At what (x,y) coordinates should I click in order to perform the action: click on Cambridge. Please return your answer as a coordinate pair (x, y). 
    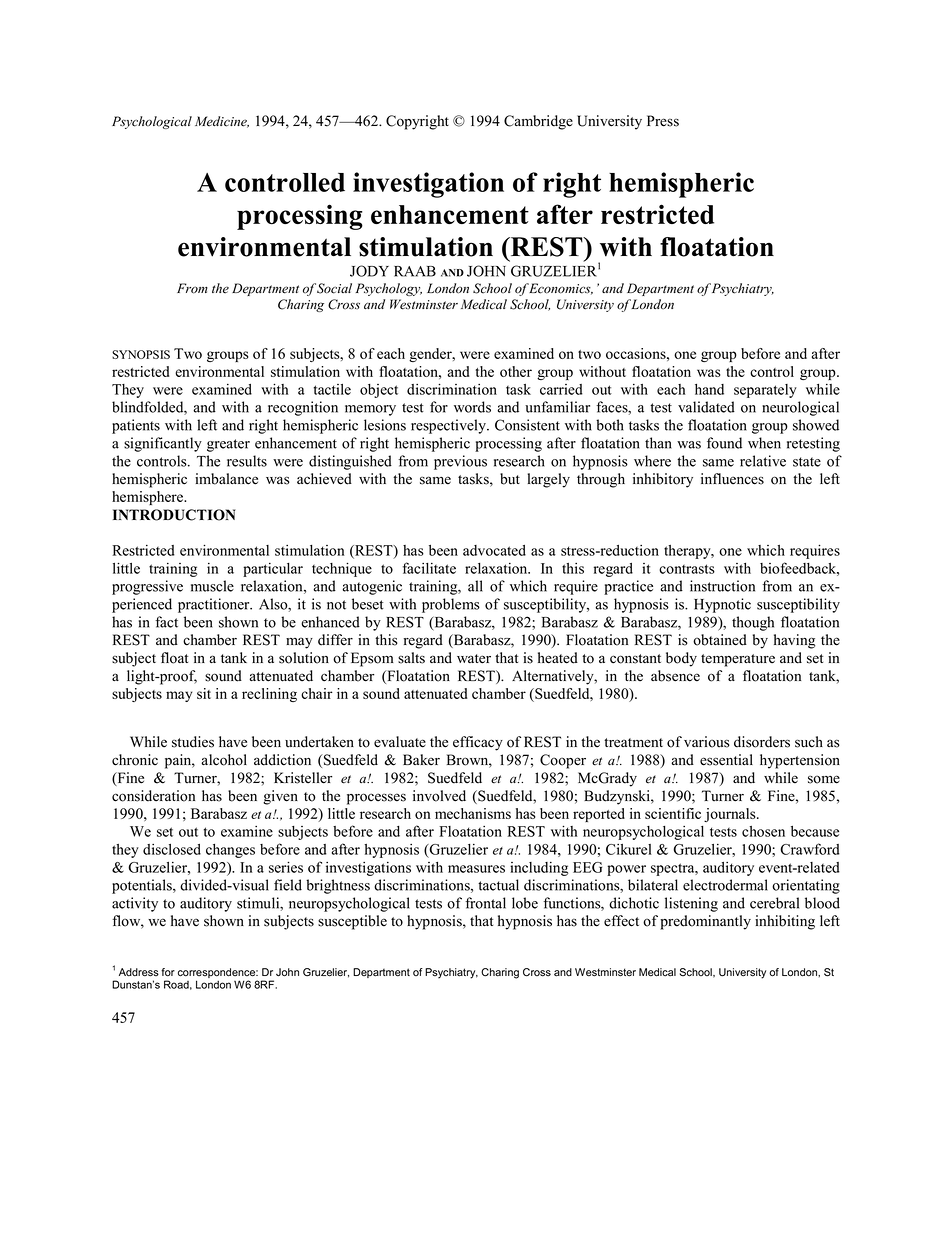
    Looking at the image, I should click on (538, 122).
